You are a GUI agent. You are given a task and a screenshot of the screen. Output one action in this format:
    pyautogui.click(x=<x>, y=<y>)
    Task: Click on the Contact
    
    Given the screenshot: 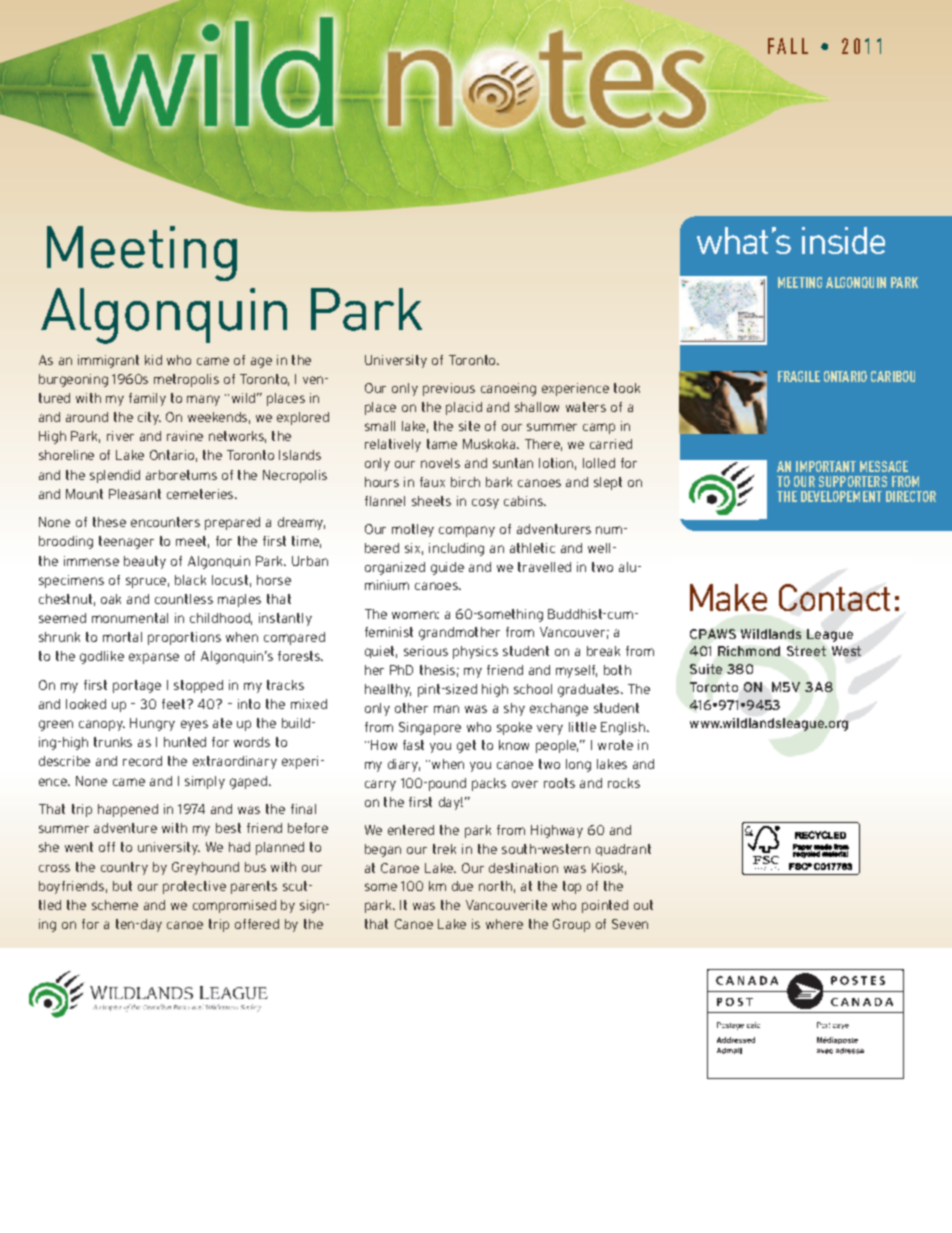 What is the action you would take?
    pyautogui.click(x=834, y=597)
